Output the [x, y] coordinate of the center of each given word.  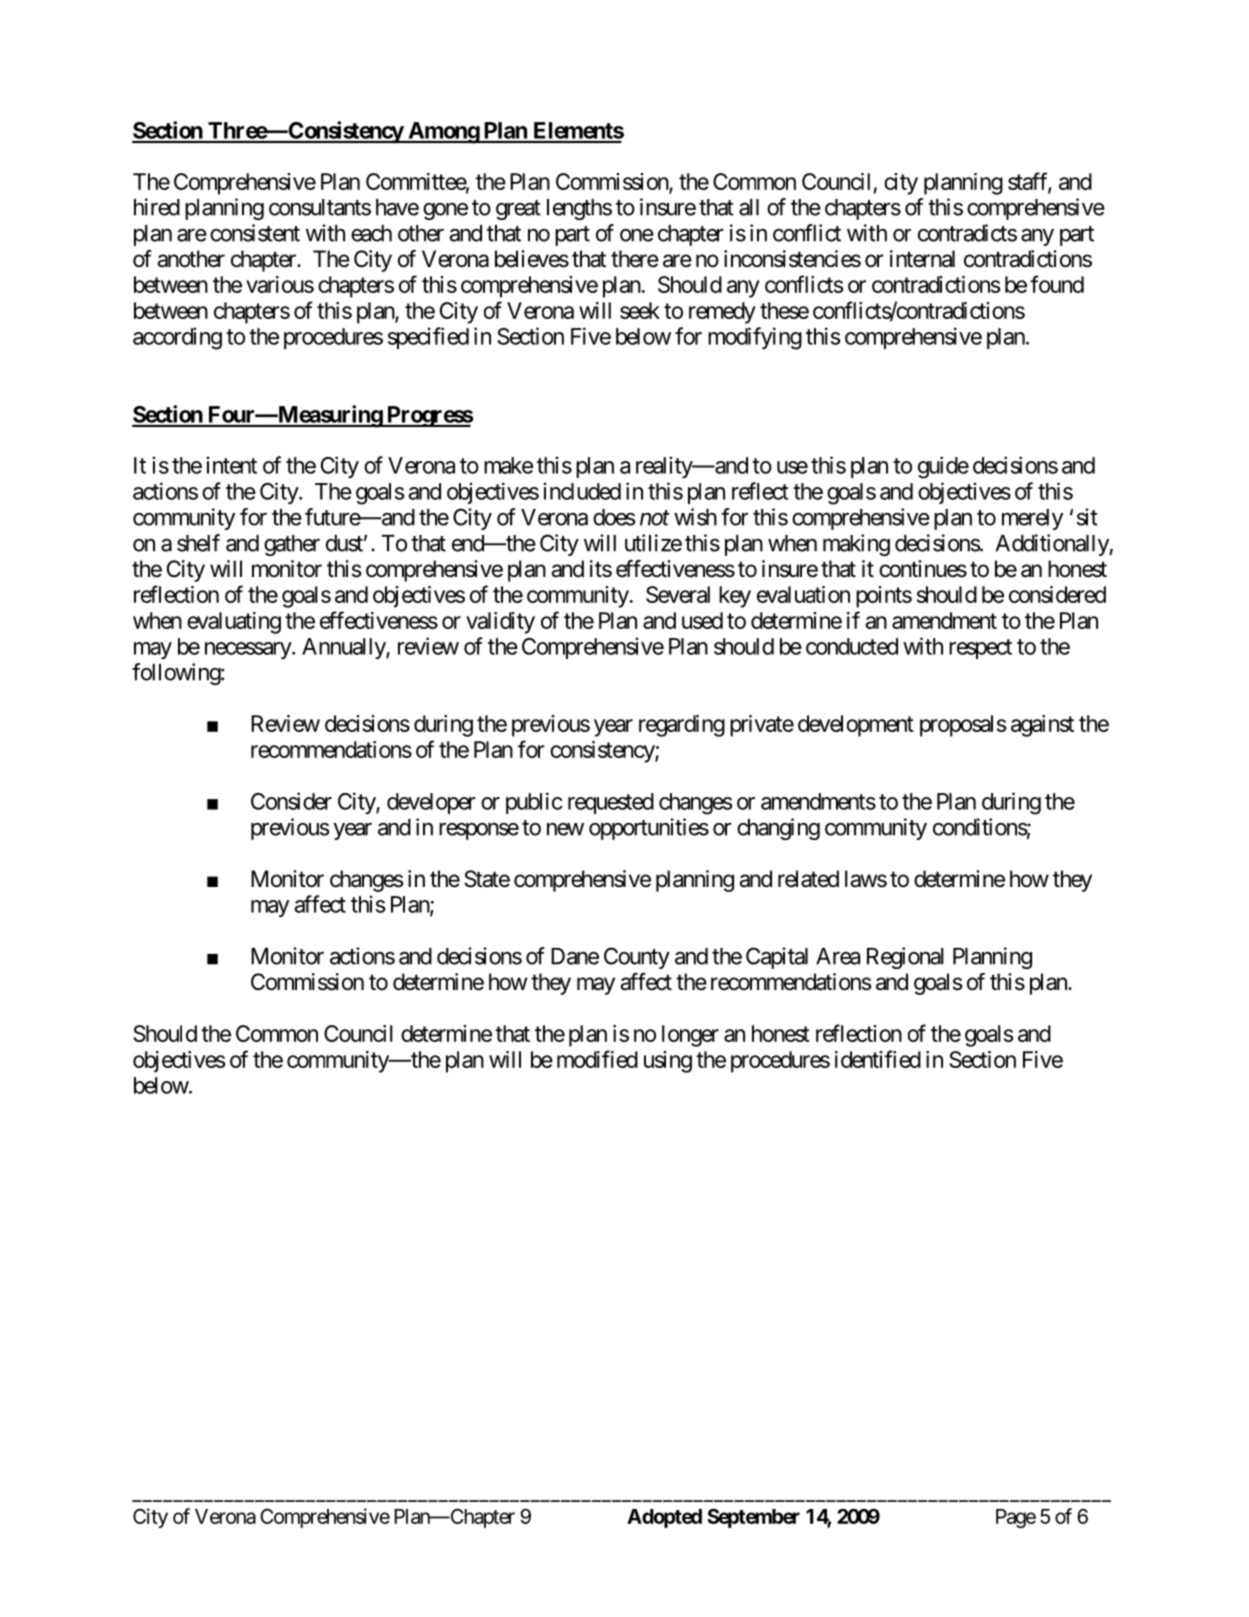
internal [922, 259]
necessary [249, 650]
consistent [255, 233]
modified [597, 1059]
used [702, 620]
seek [640, 310]
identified [878, 1059]
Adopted [664, 1518]
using [668, 1062]
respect [980, 649]
